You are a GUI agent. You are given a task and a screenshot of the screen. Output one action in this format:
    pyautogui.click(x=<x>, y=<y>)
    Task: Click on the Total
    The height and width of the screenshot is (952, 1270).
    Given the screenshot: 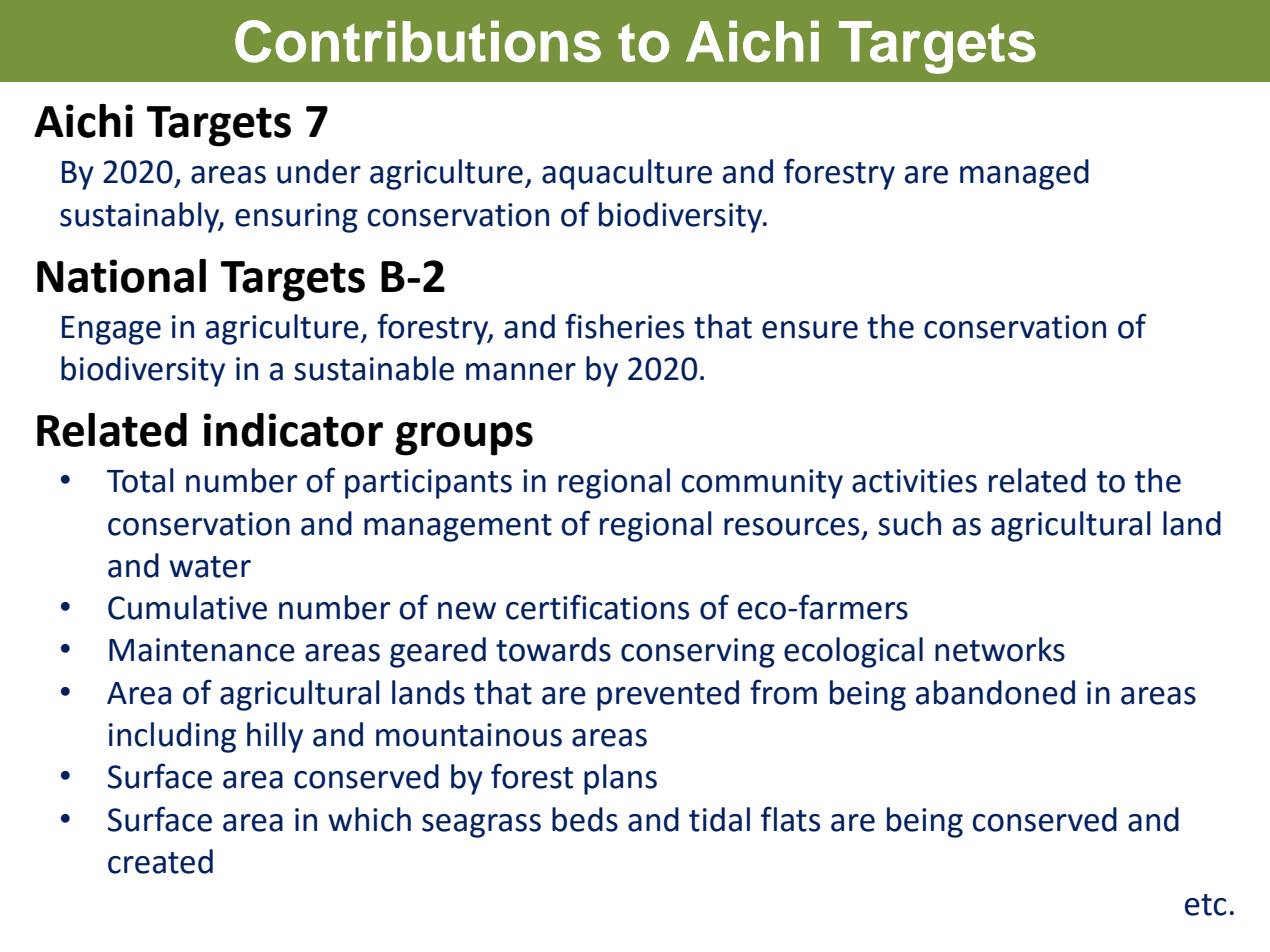 What is the action you would take?
    pyautogui.click(x=140, y=480)
